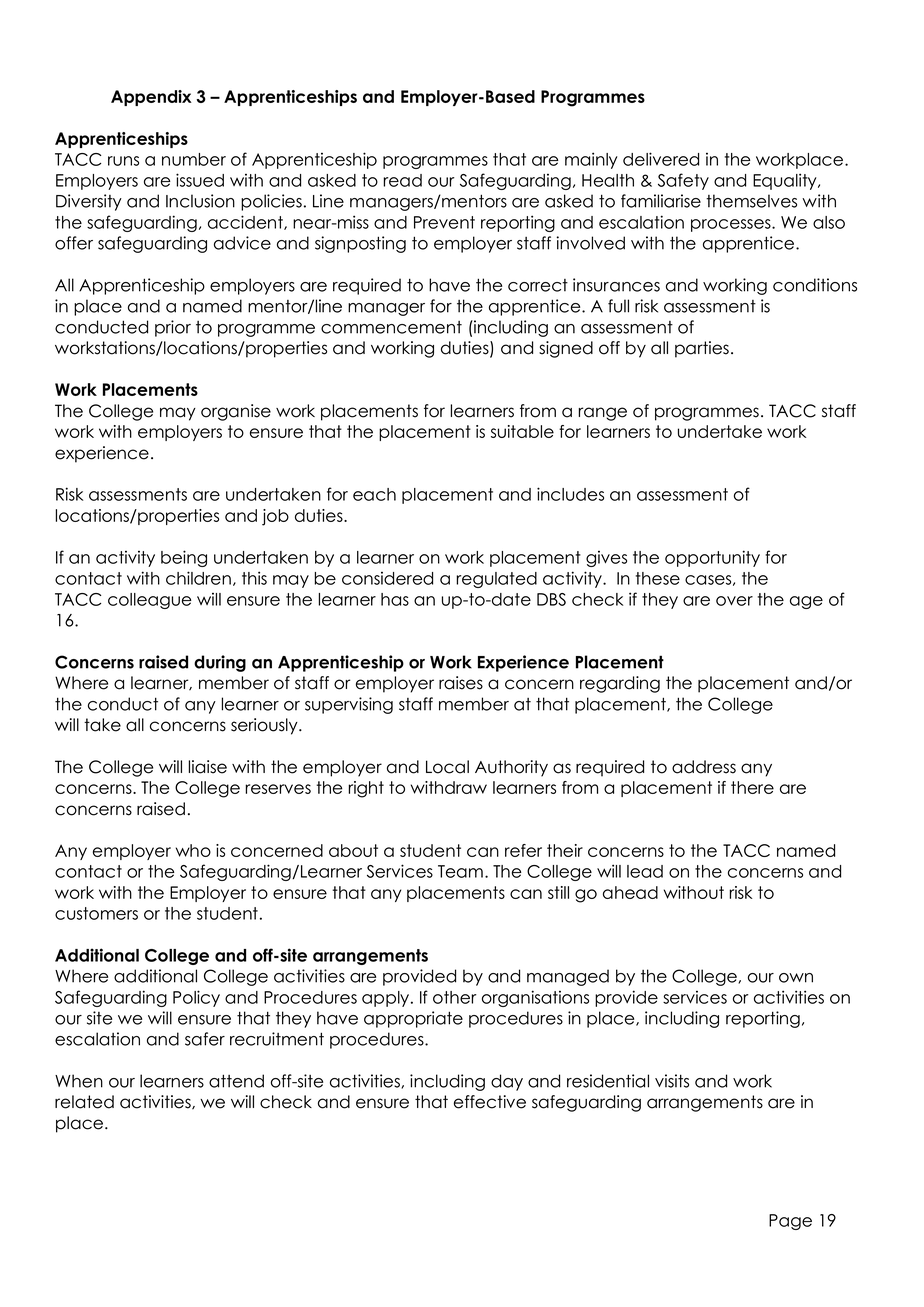 Image resolution: width=924 pixels, height=1307 pixels. Describe the element at coordinates (84, 1102) in the screenshot. I see `related` at that location.
